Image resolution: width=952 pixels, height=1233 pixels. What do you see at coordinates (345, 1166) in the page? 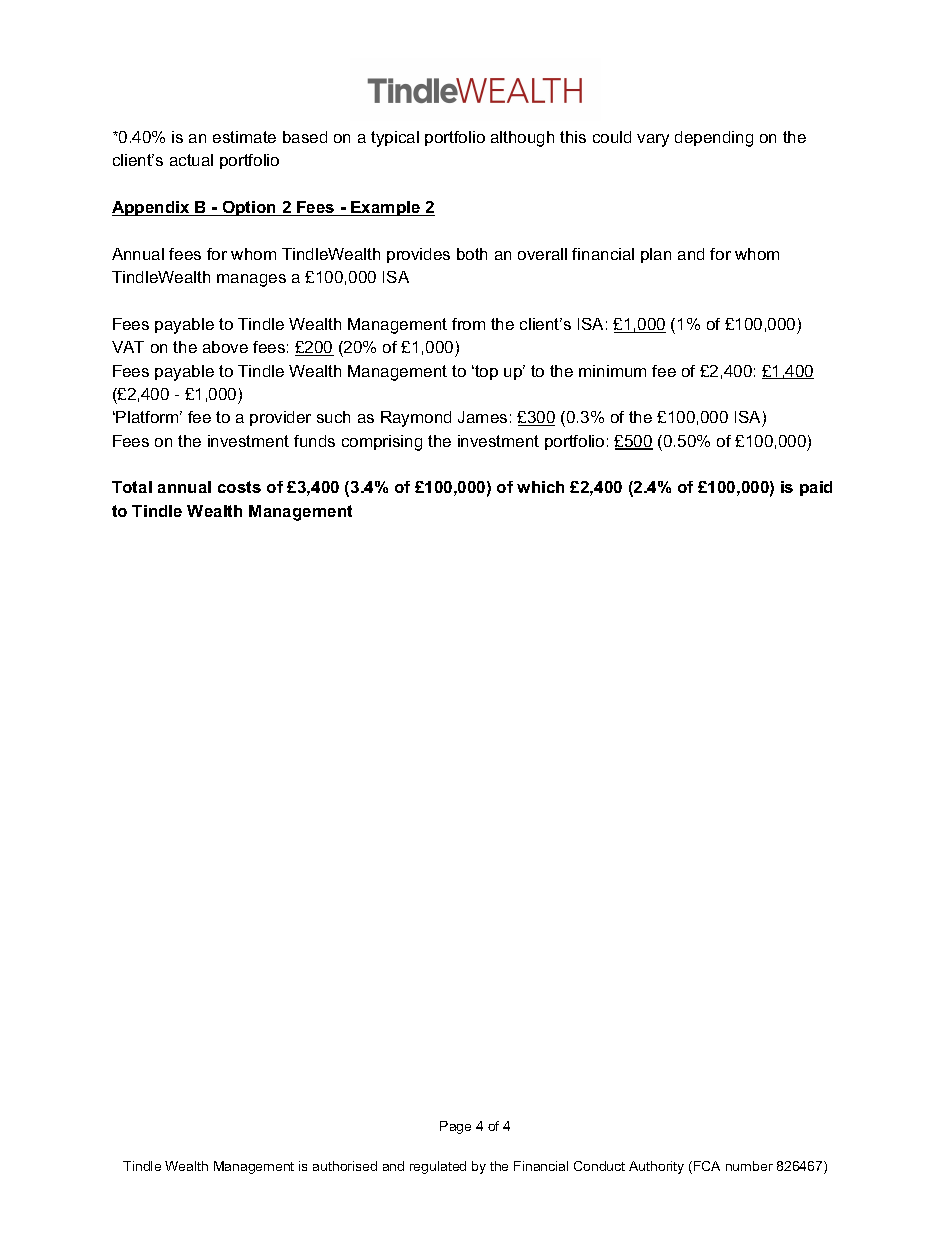
I see `authorised` at bounding box center [345, 1166].
